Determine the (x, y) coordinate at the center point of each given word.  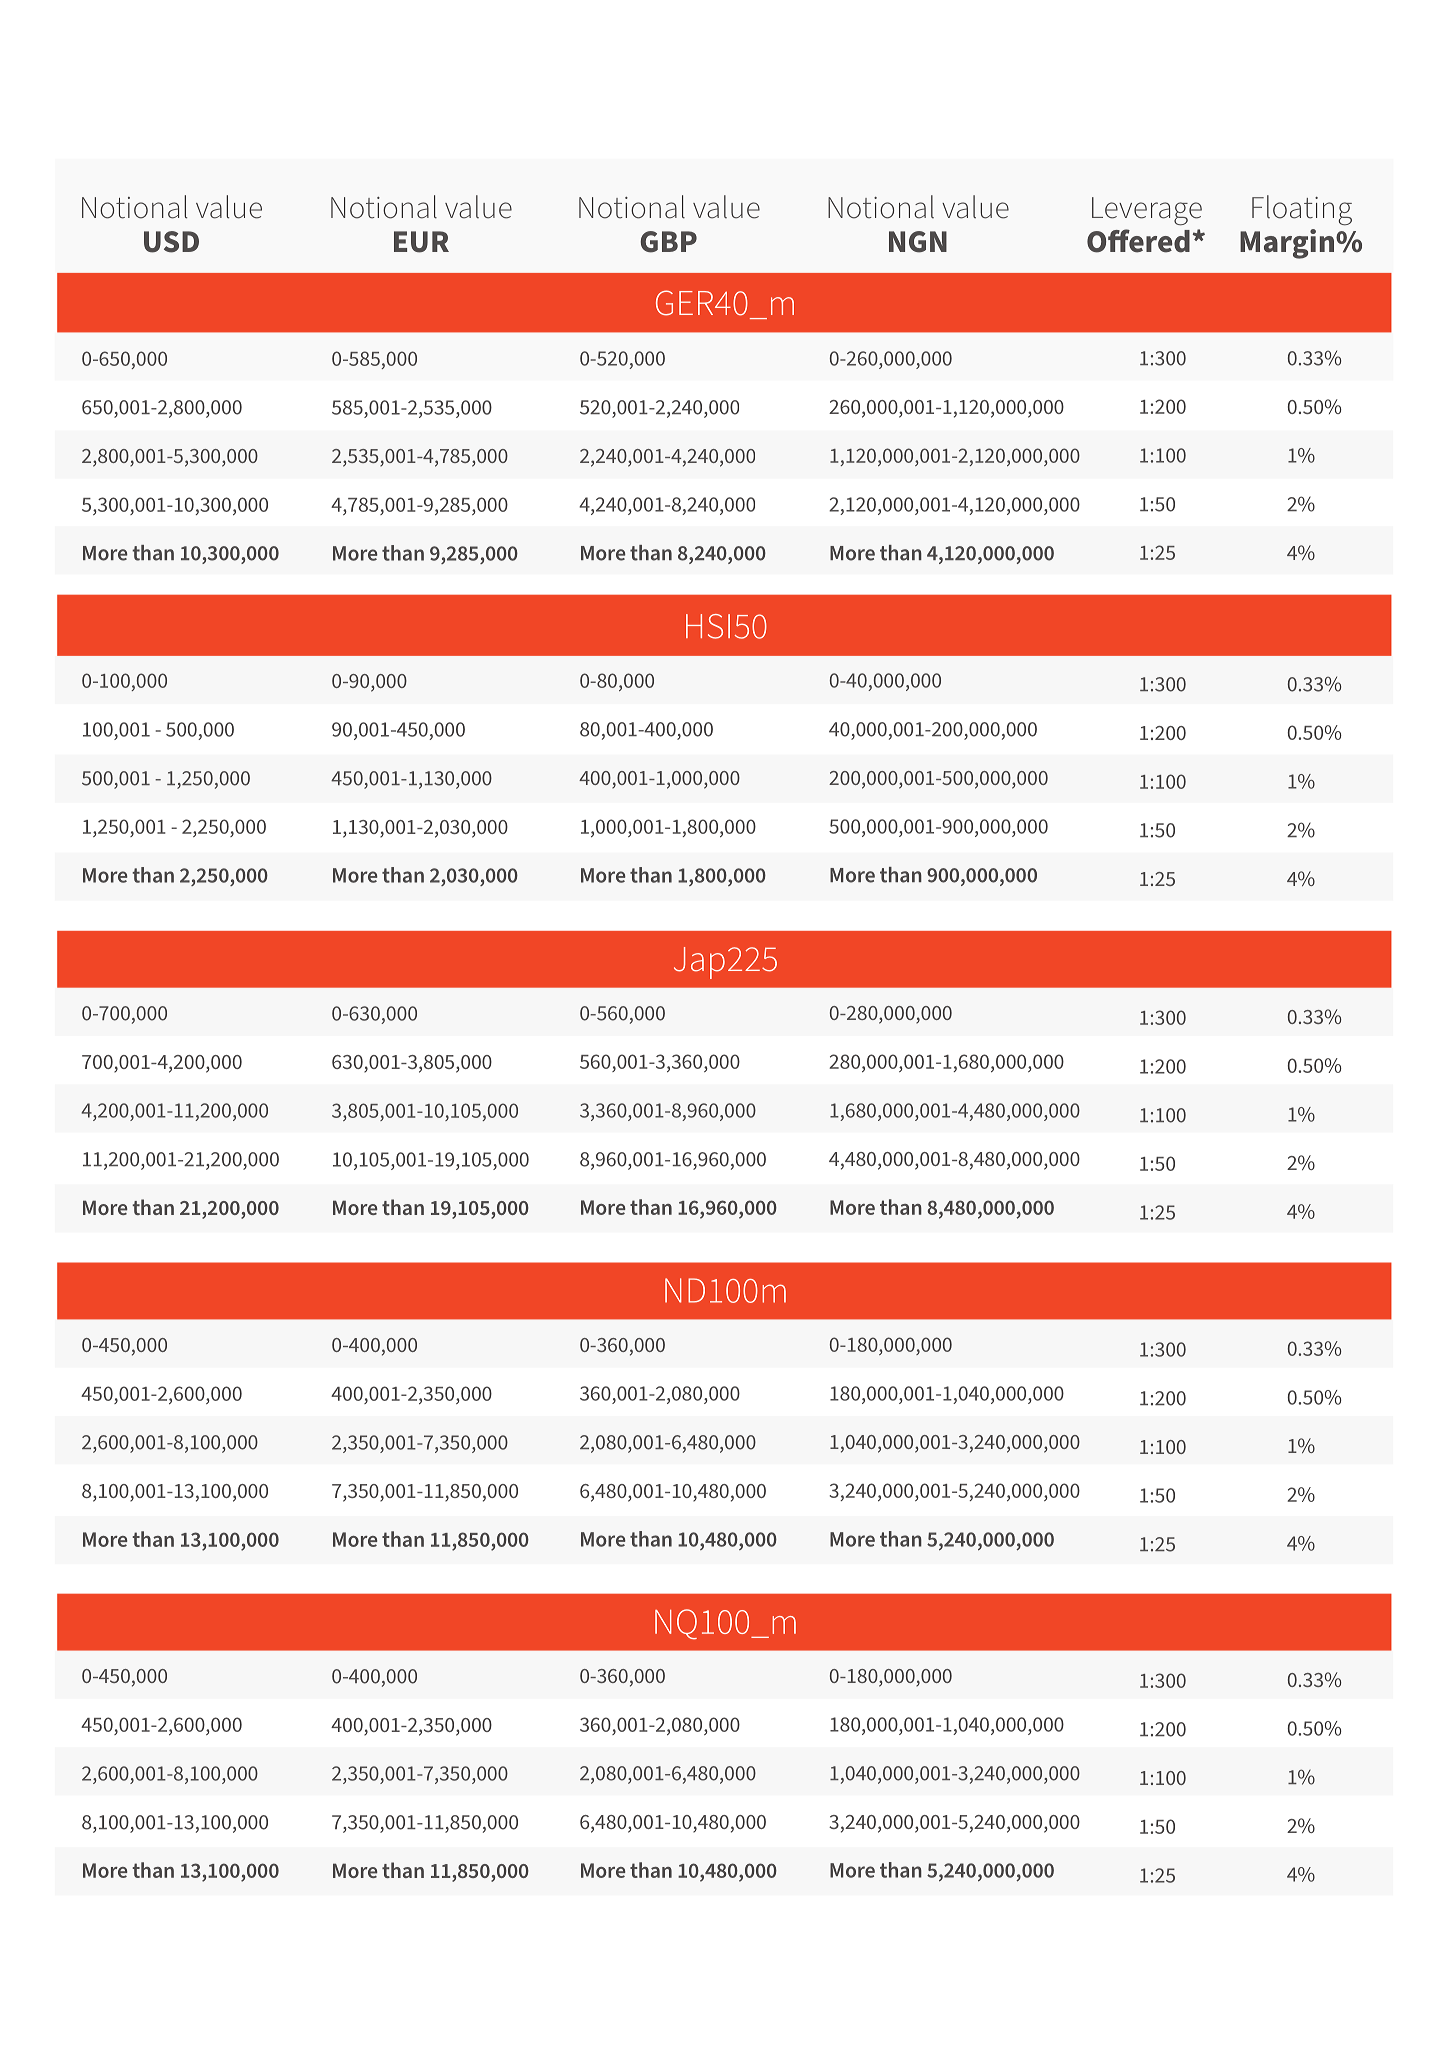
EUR (421, 242)
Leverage (1147, 211)
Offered (1138, 241)
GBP (668, 242)
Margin (1287, 244)
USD (171, 242)
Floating (1302, 210)
